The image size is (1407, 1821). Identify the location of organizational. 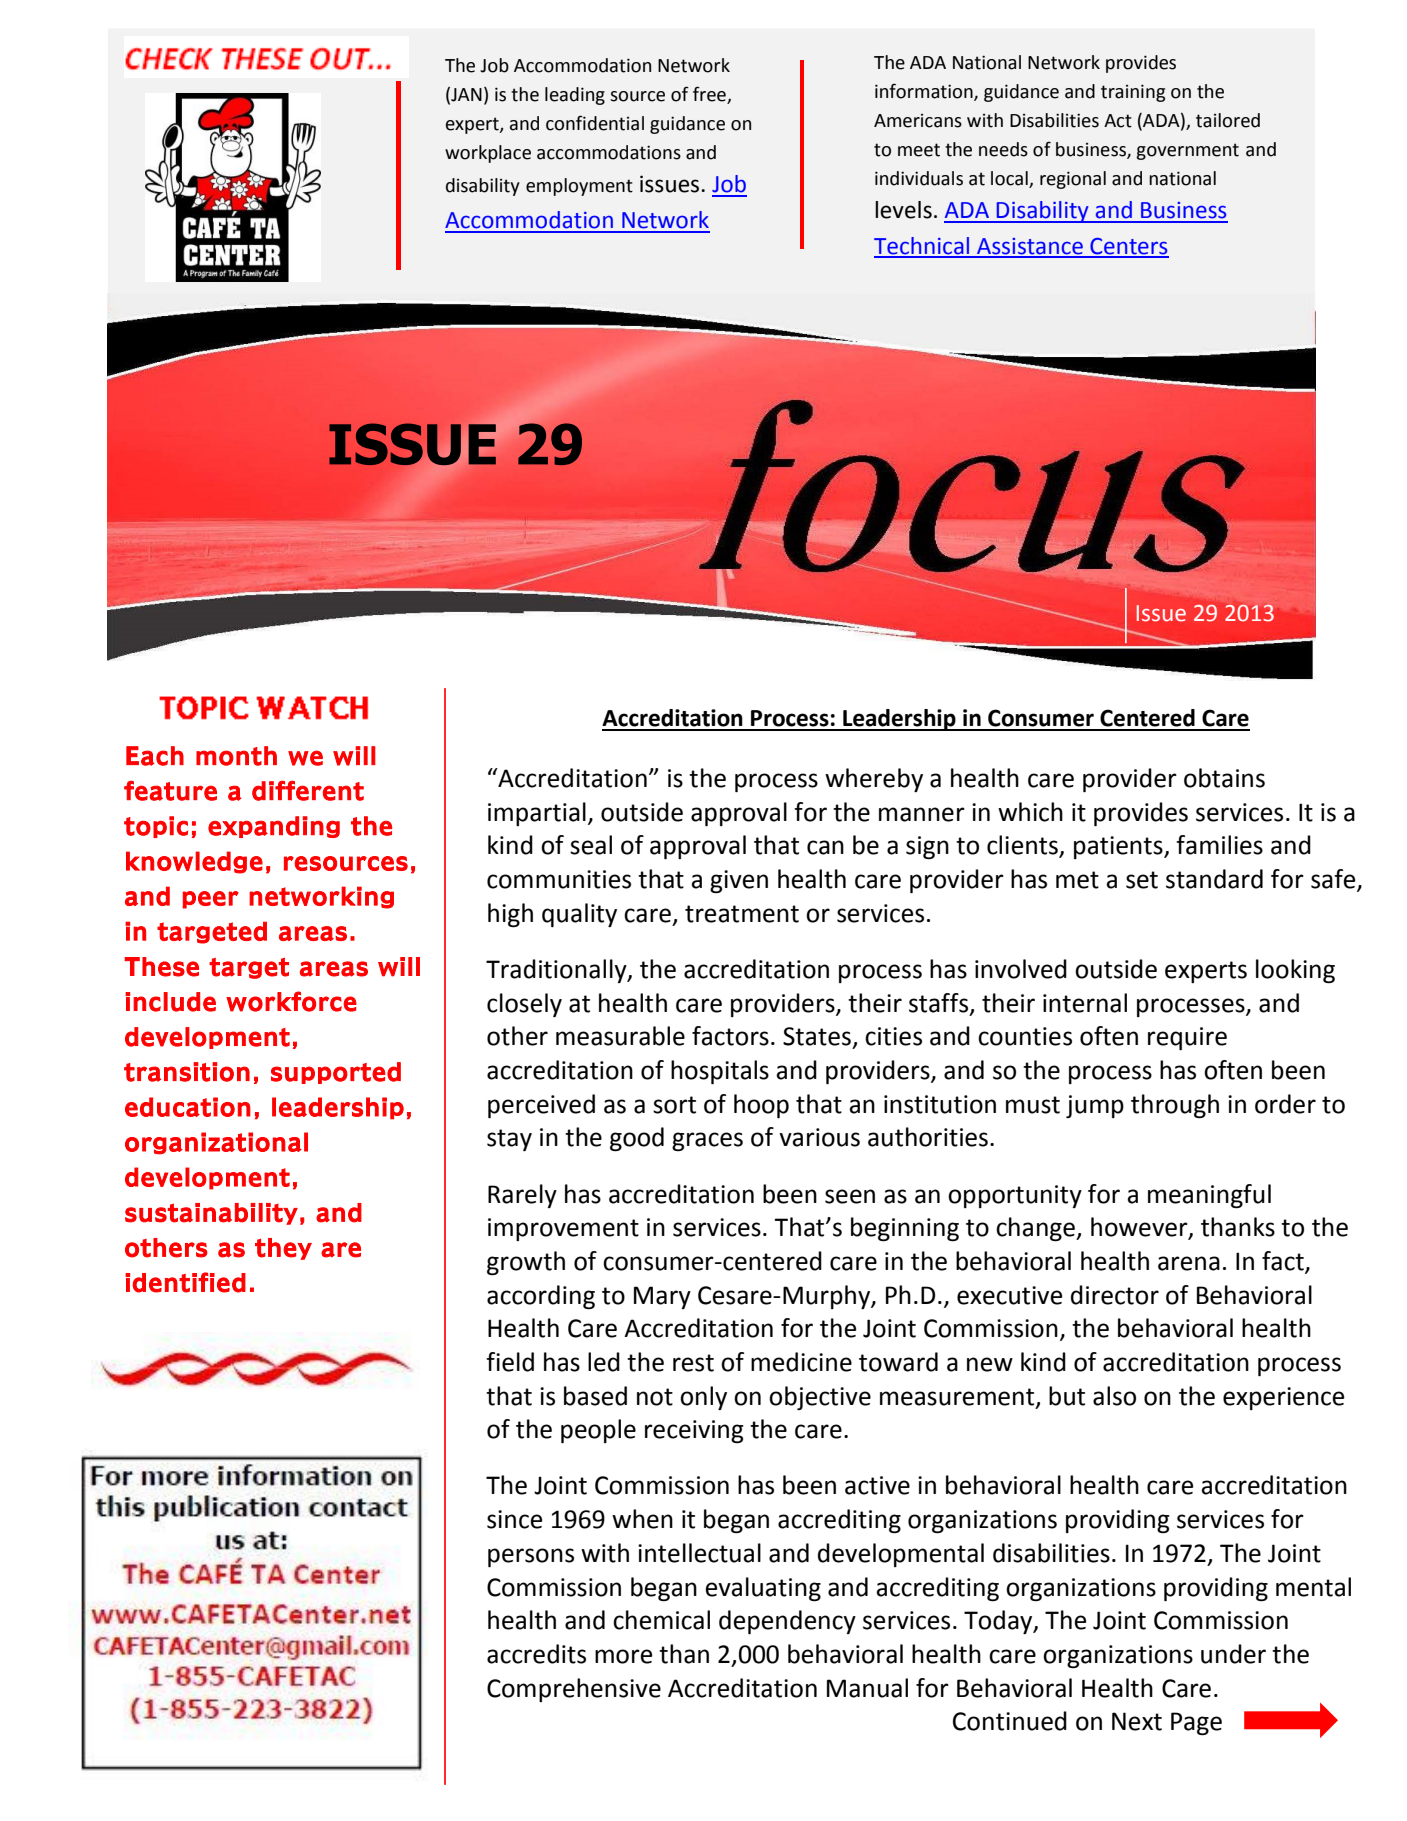
(216, 1143).
